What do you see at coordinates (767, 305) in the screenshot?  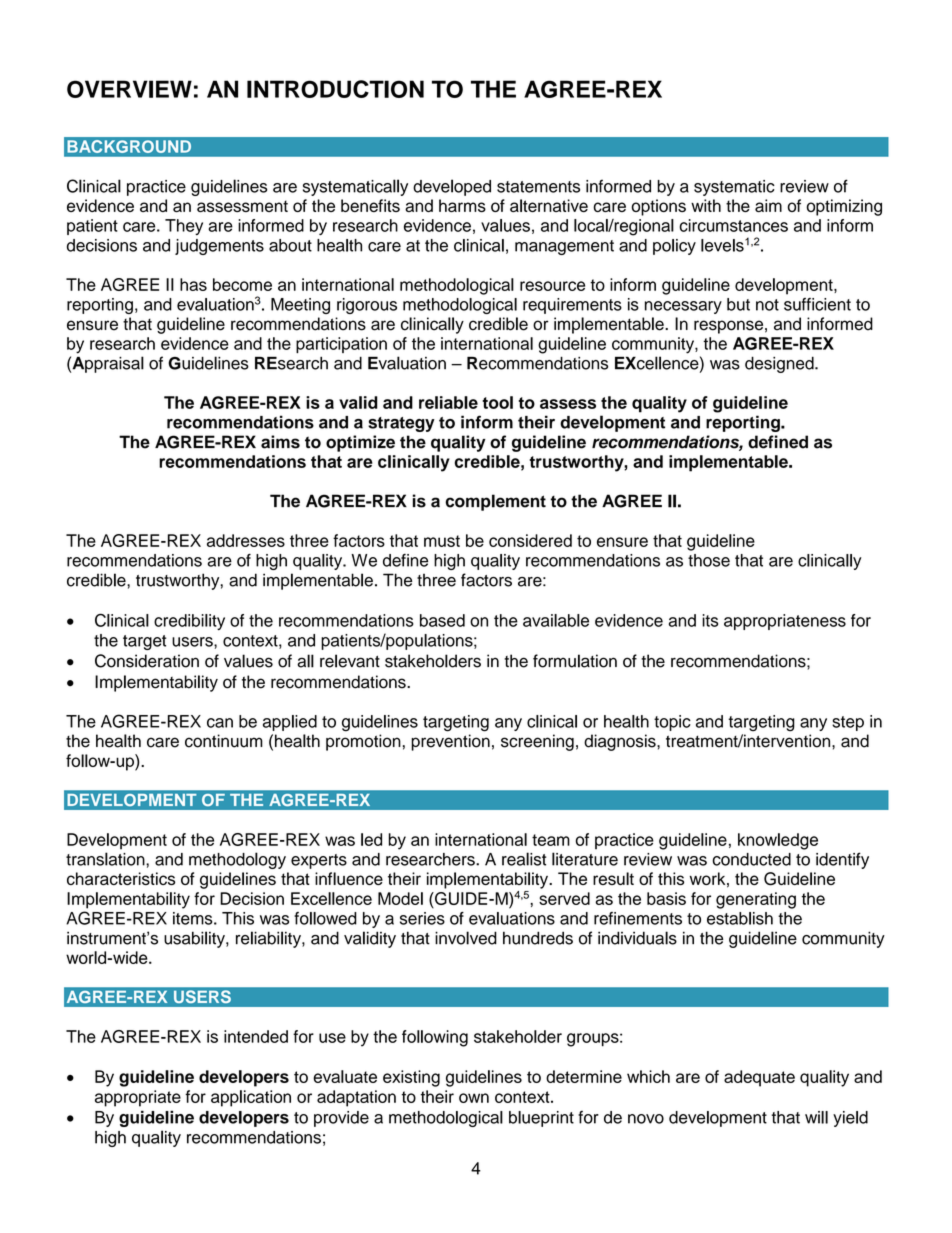 I see `not` at bounding box center [767, 305].
